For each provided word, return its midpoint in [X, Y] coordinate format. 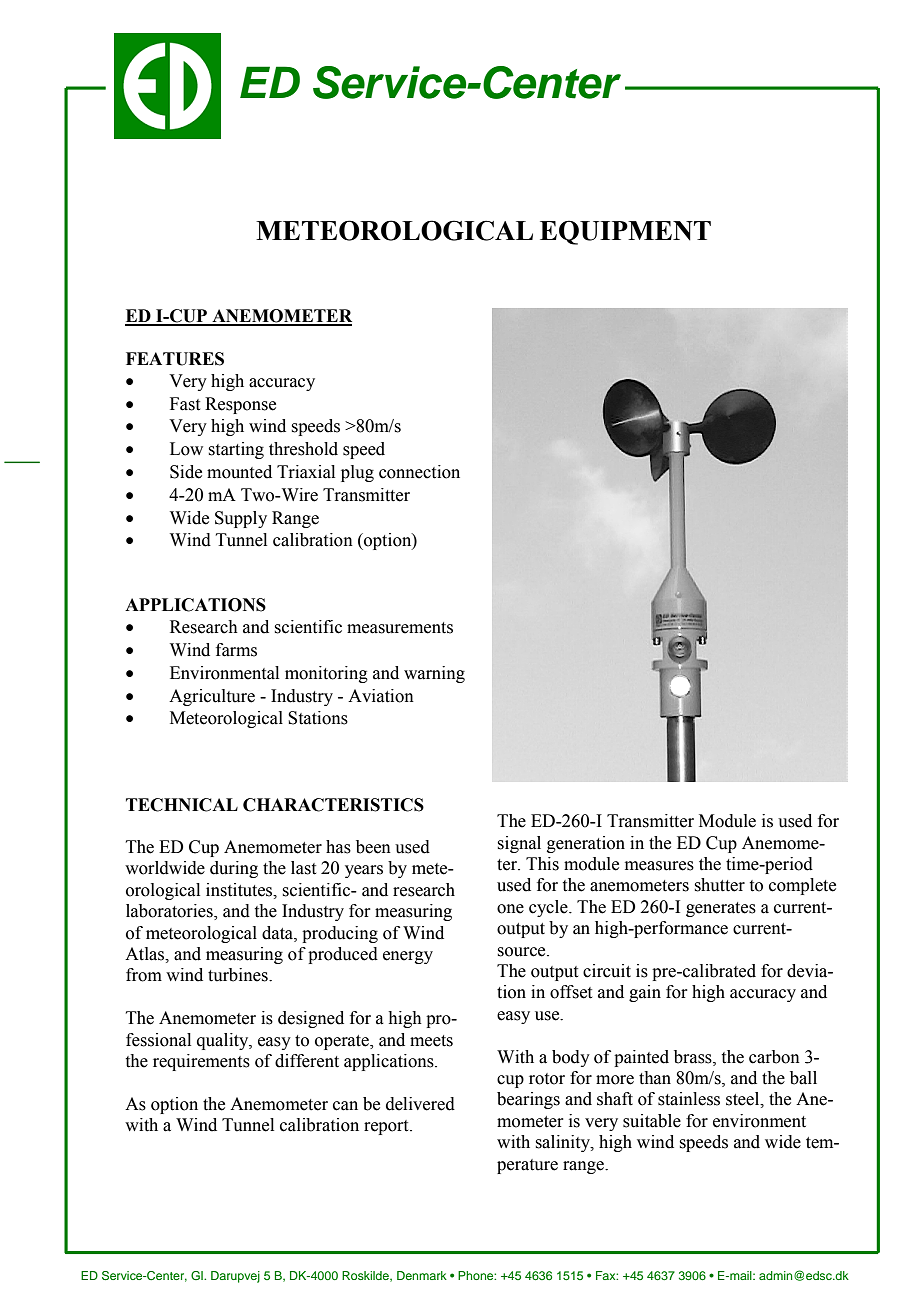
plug [357, 473]
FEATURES [175, 359]
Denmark [422, 1275]
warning [434, 674]
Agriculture [212, 697]
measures [659, 866]
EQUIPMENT [625, 232]
